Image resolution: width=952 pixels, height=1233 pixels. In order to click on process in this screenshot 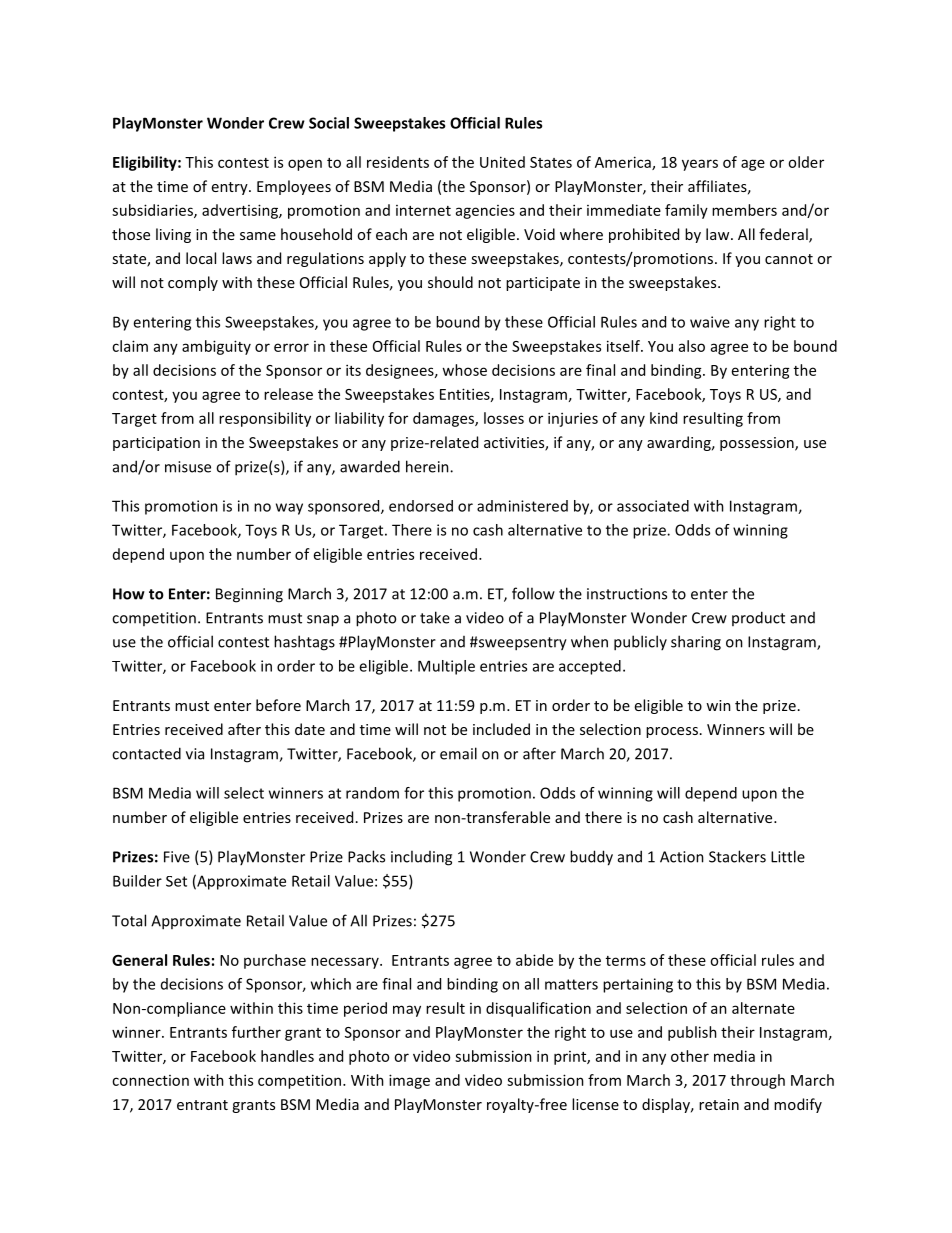, I will do `click(672, 732)`.
